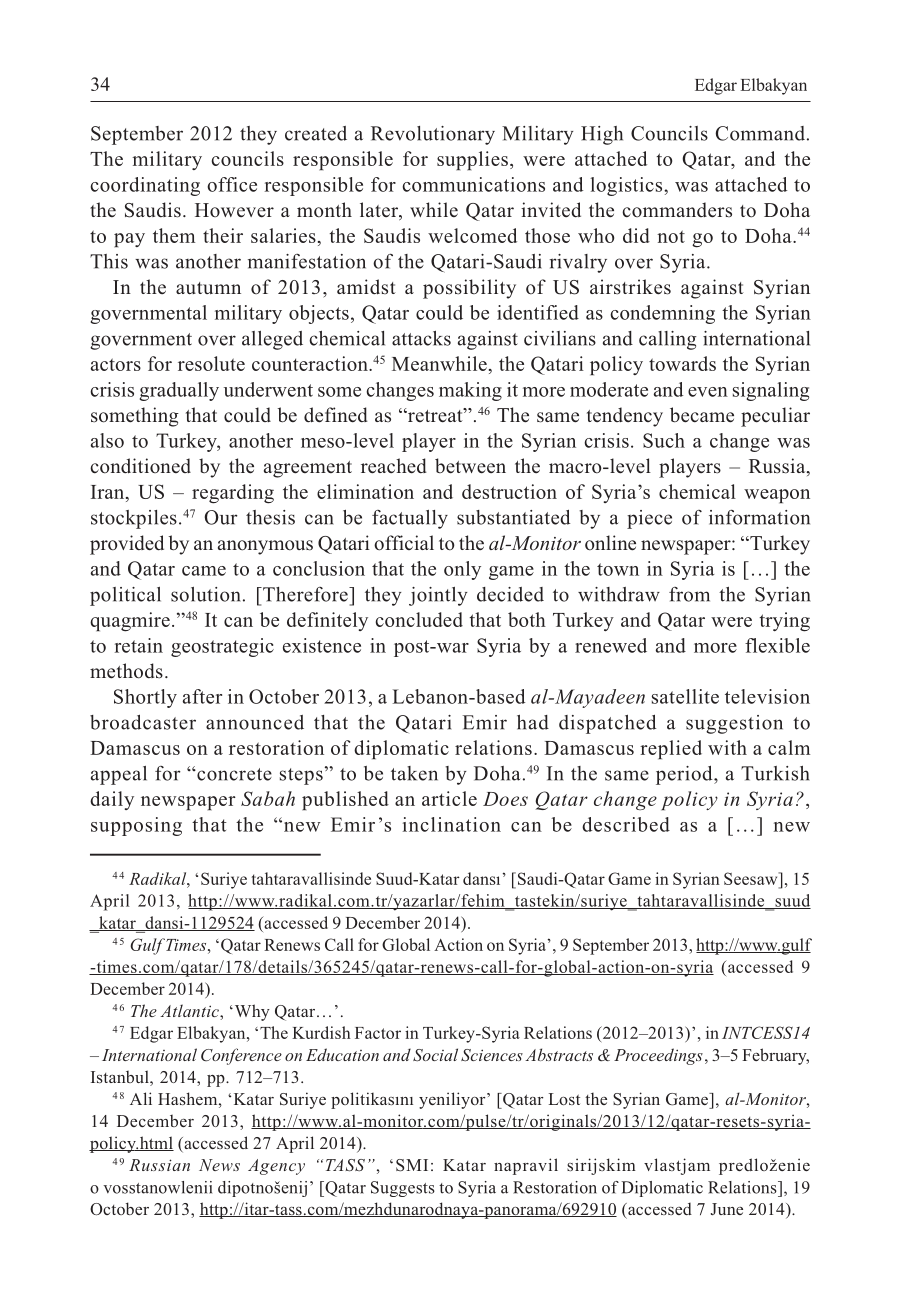 The image size is (911, 1316). I want to click on Seesaw, so click(752, 878).
